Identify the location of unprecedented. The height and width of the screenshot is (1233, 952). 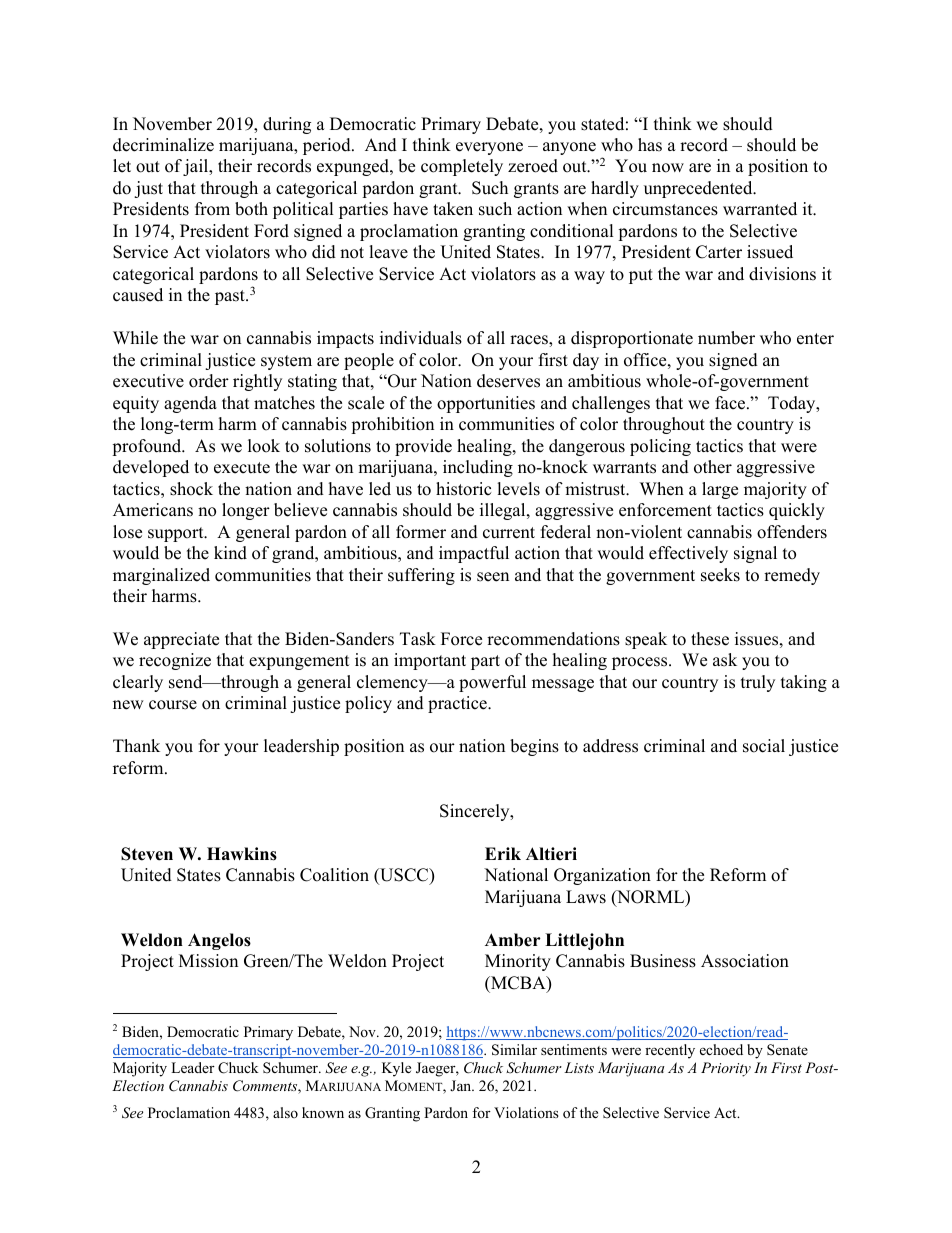
(699, 189).
